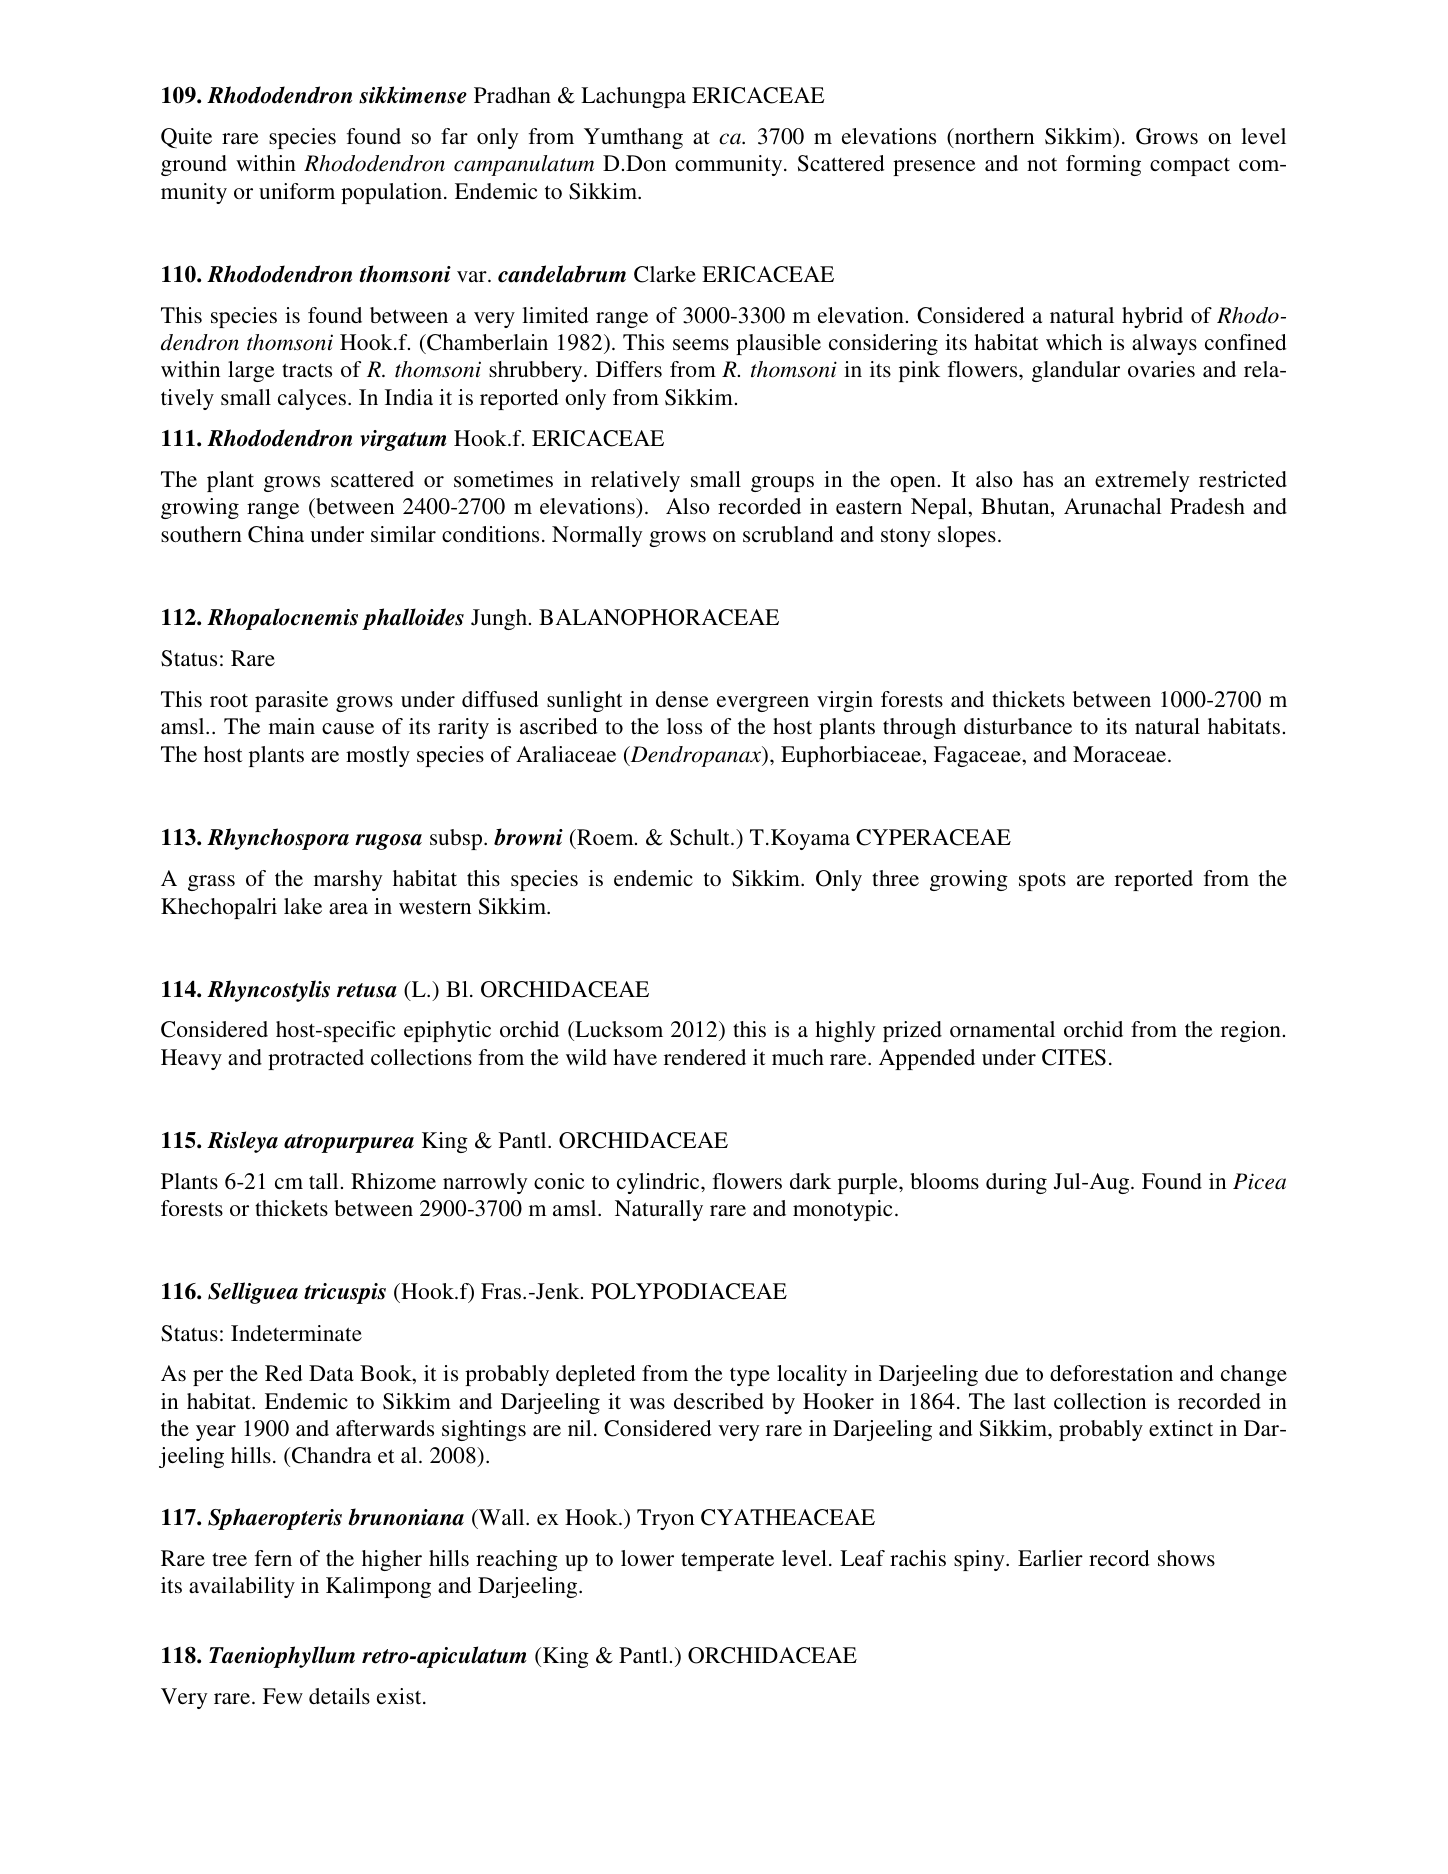 Image resolution: width=1448 pixels, height=1874 pixels. What do you see at coordinates (810, 1181) in the screenshot?
I see `dark` at bounding box center [810, 1181].
